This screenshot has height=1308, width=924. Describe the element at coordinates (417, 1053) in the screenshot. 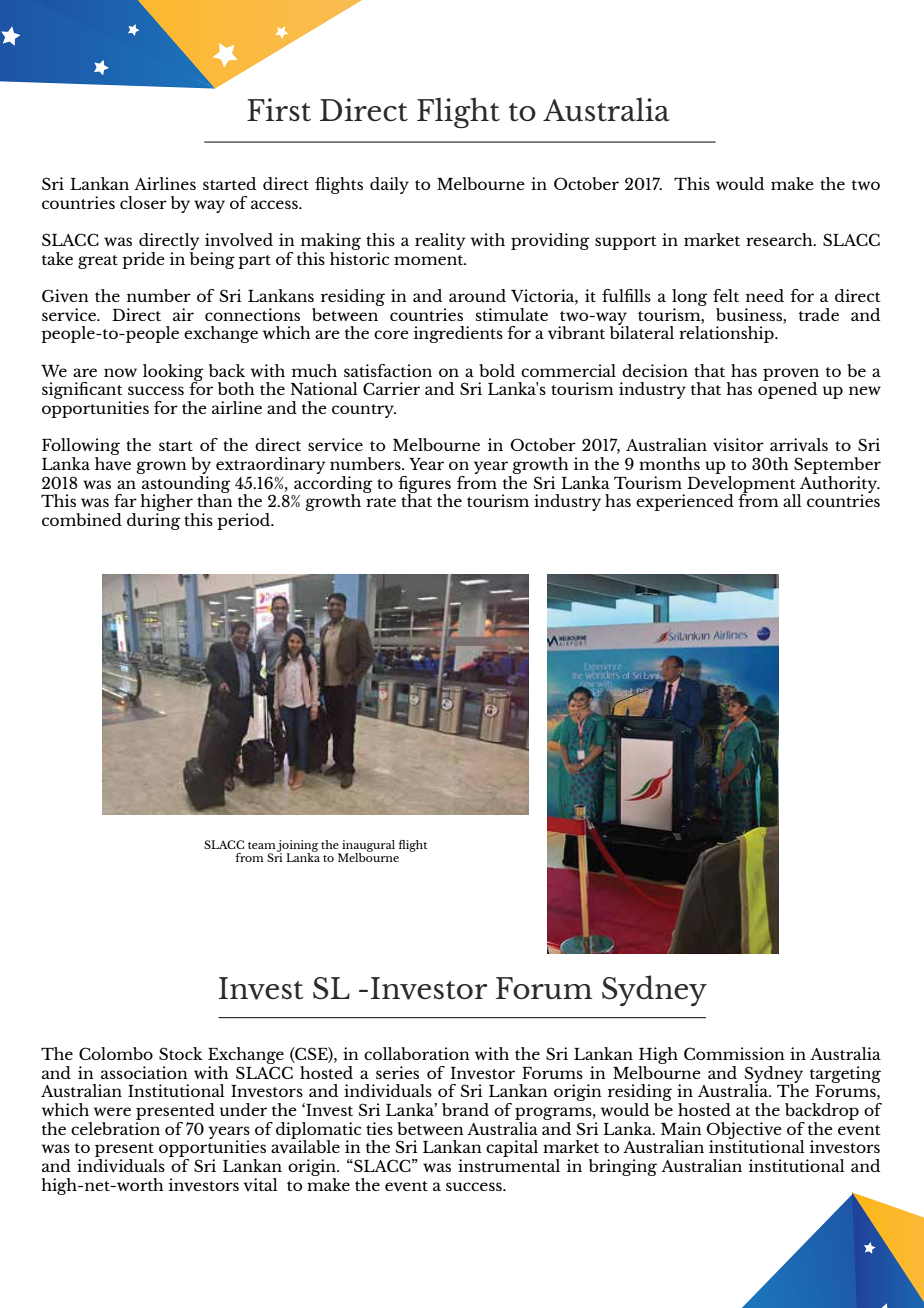

I see `collaboration` at that location.
